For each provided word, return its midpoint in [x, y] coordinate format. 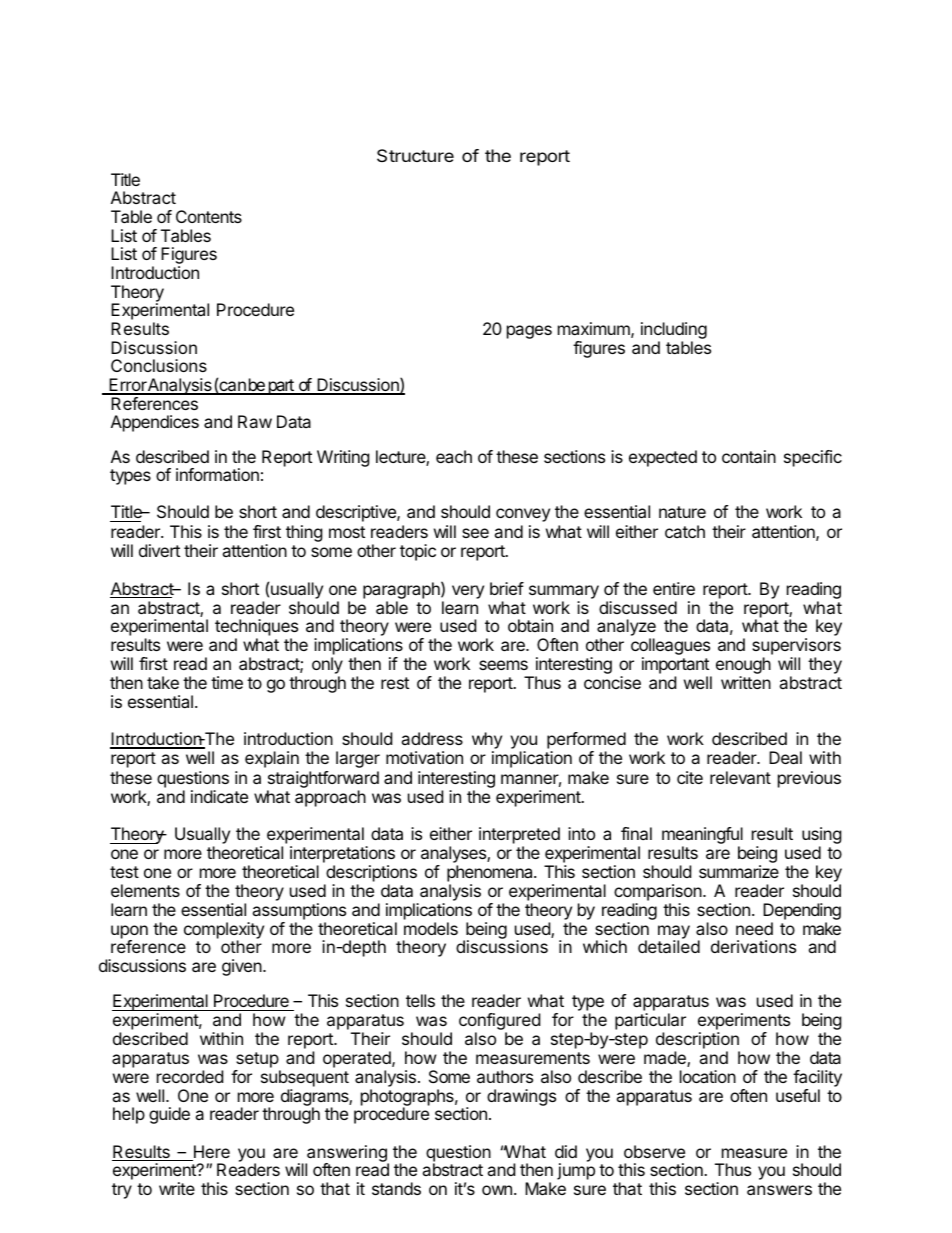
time [227, 682]
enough [743, 667]
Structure [415, 155]
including [674, 332]
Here [210, 1153]
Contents [209, 216]
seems [503, 665]
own [497, 1190]
